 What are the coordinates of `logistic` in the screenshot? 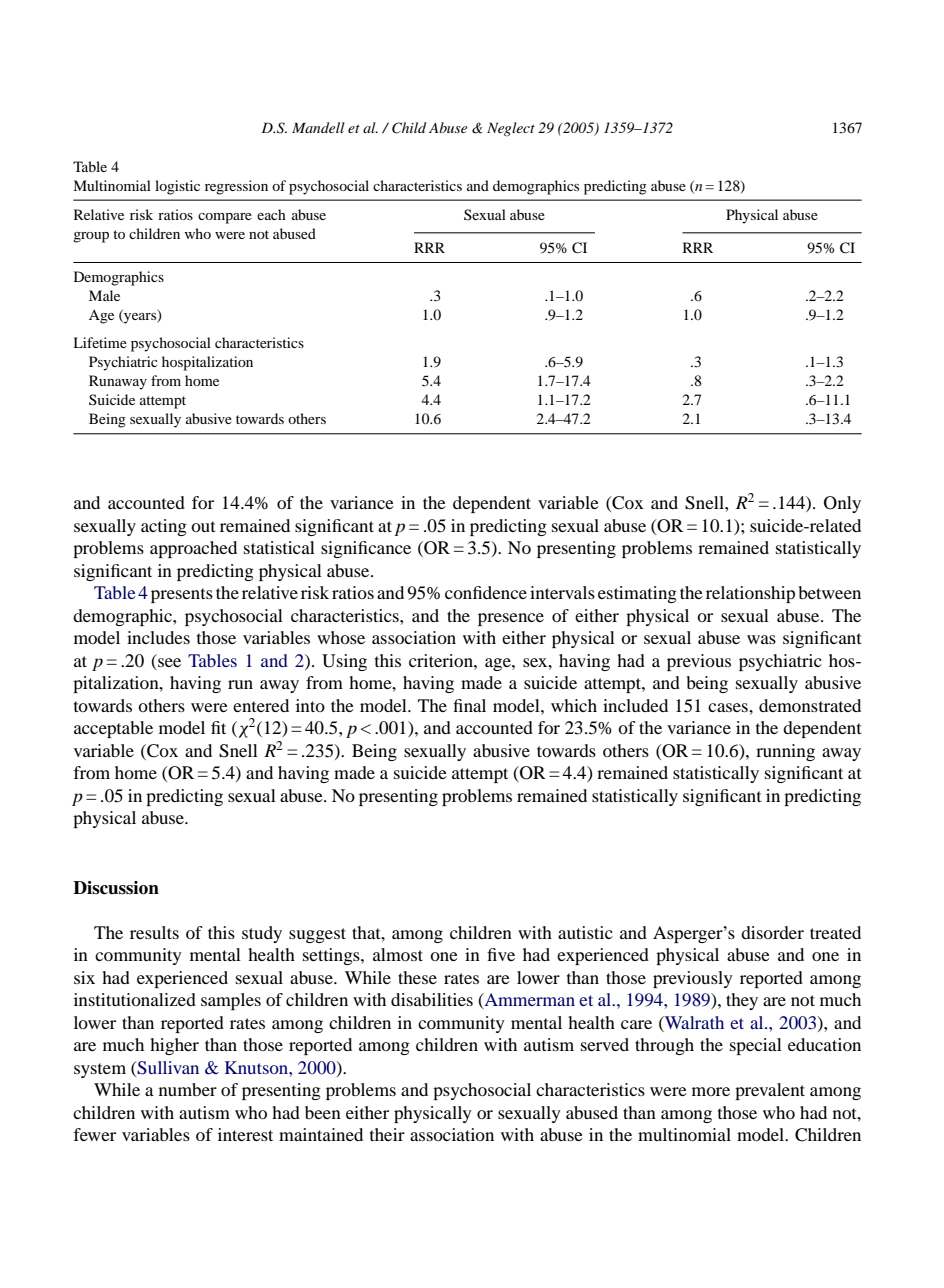 It's located at (177, 187).
